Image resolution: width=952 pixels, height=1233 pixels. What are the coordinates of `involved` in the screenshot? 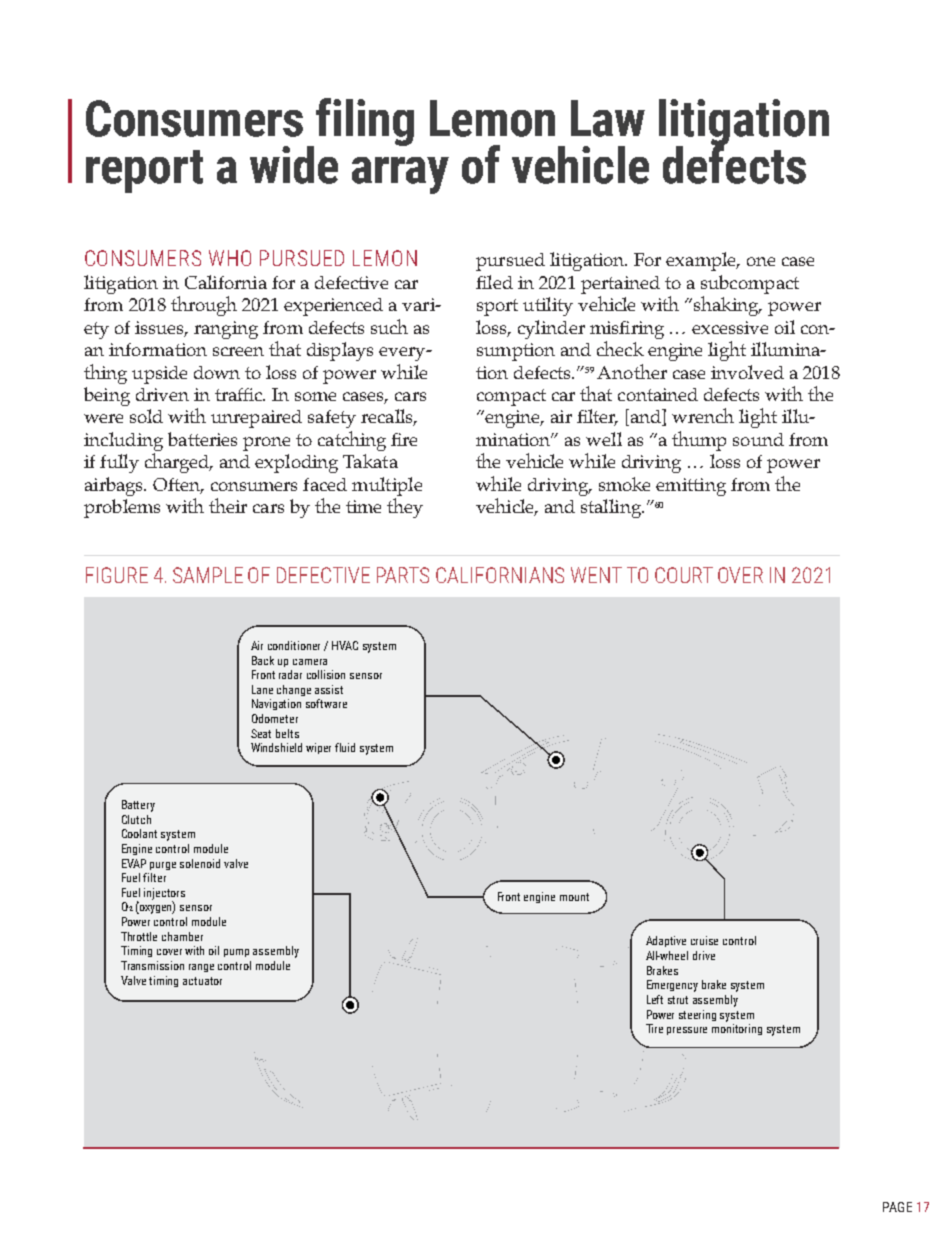 It's located at (747, 372).
